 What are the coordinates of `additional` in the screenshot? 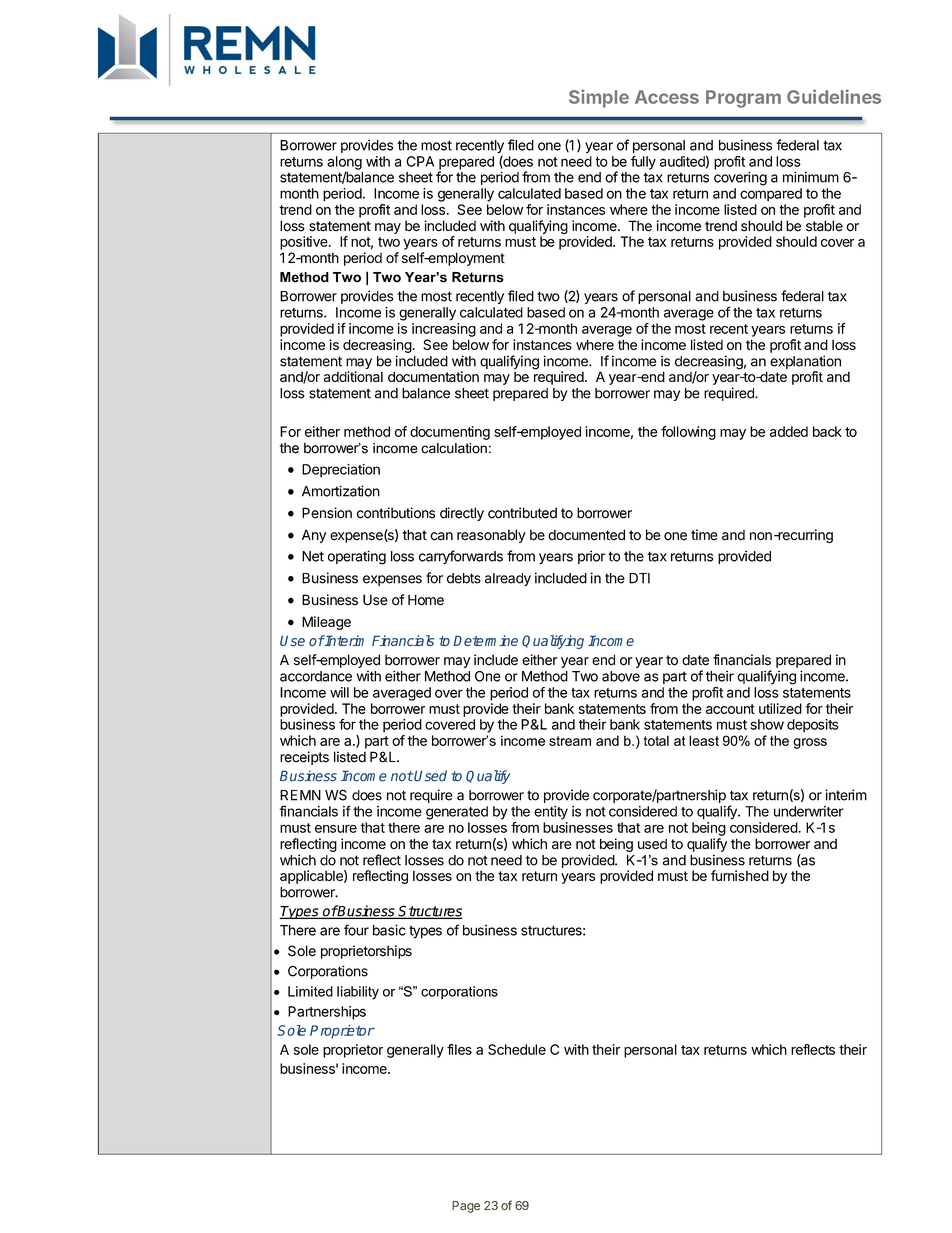 It's located at (353, 376).
